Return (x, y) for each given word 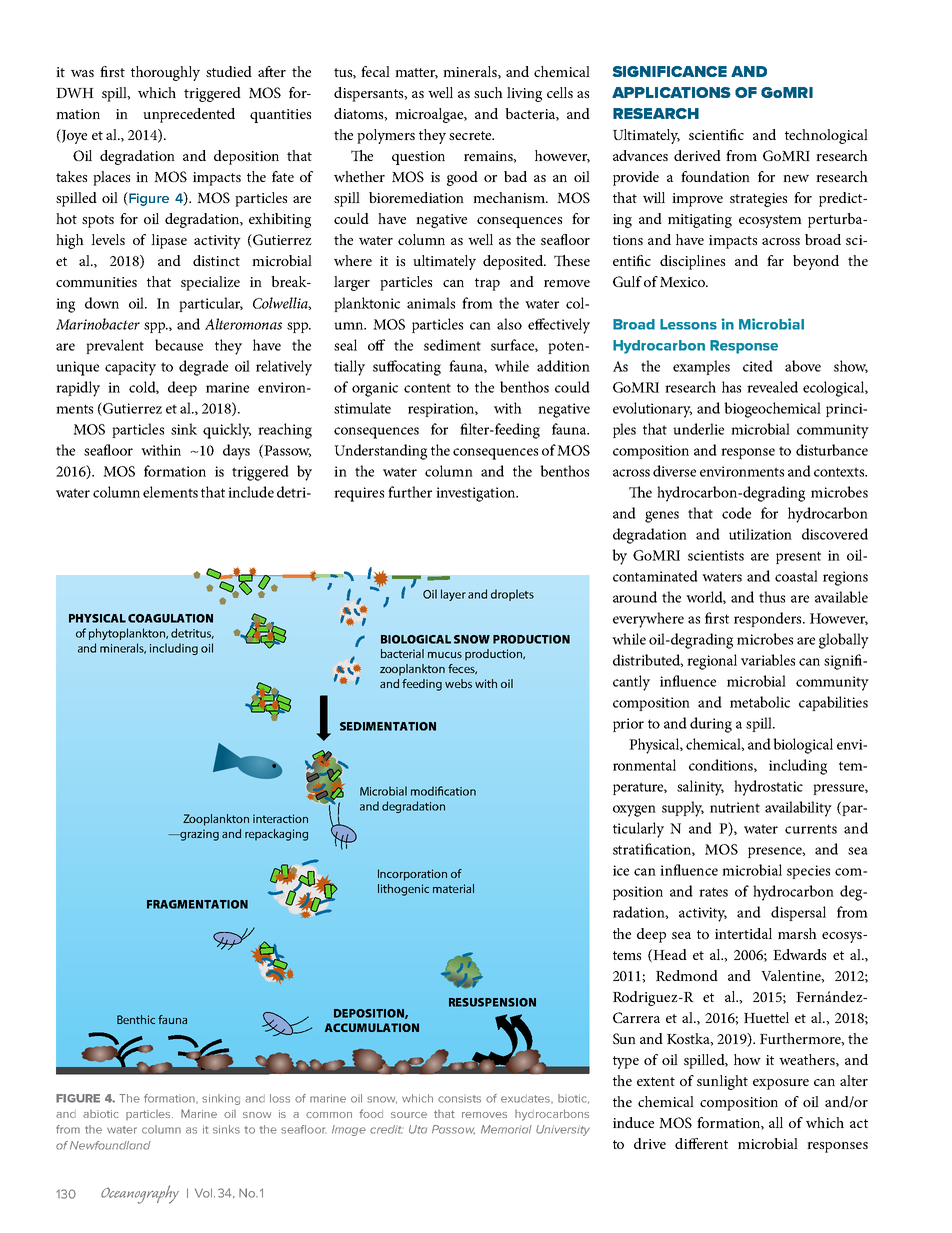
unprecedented (189, 115)
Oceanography (140, 1194)
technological (826, 136)
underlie (698, 429)
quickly (227, 431)
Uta (418, 1129)
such (488, 92)
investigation (477, 494)
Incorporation (412, 875)
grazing (198, 835)
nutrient (735, 807)
